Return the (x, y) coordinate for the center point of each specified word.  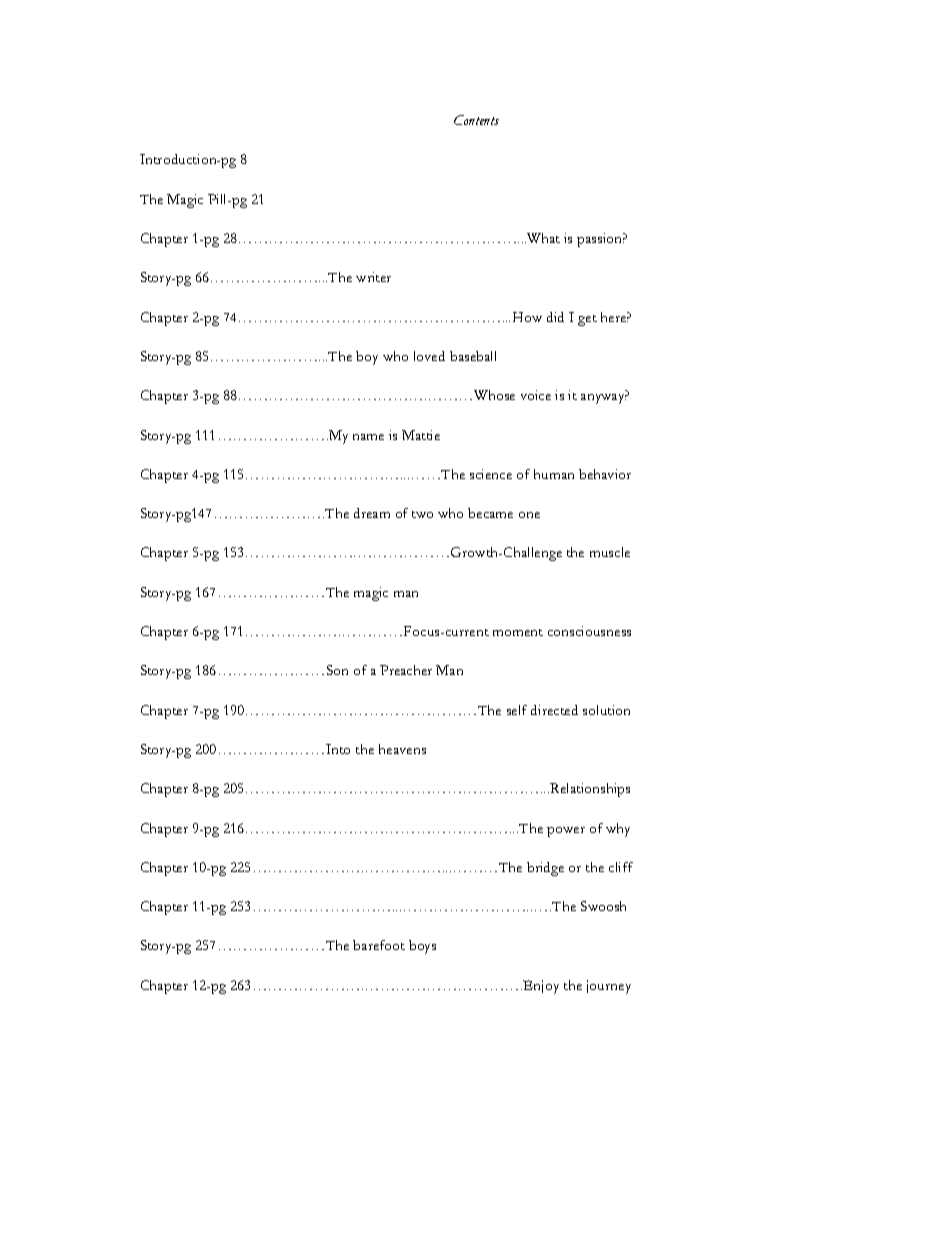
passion (601, 240)
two (422, 514)
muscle (610, 552)
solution (606, 710)
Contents (476, 120)
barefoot (379, 945)
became (490, 513)
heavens (402, 749)
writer (373, 277)
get (587, 320)
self (517, 710)
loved (429, 356)
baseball (473, 356)
